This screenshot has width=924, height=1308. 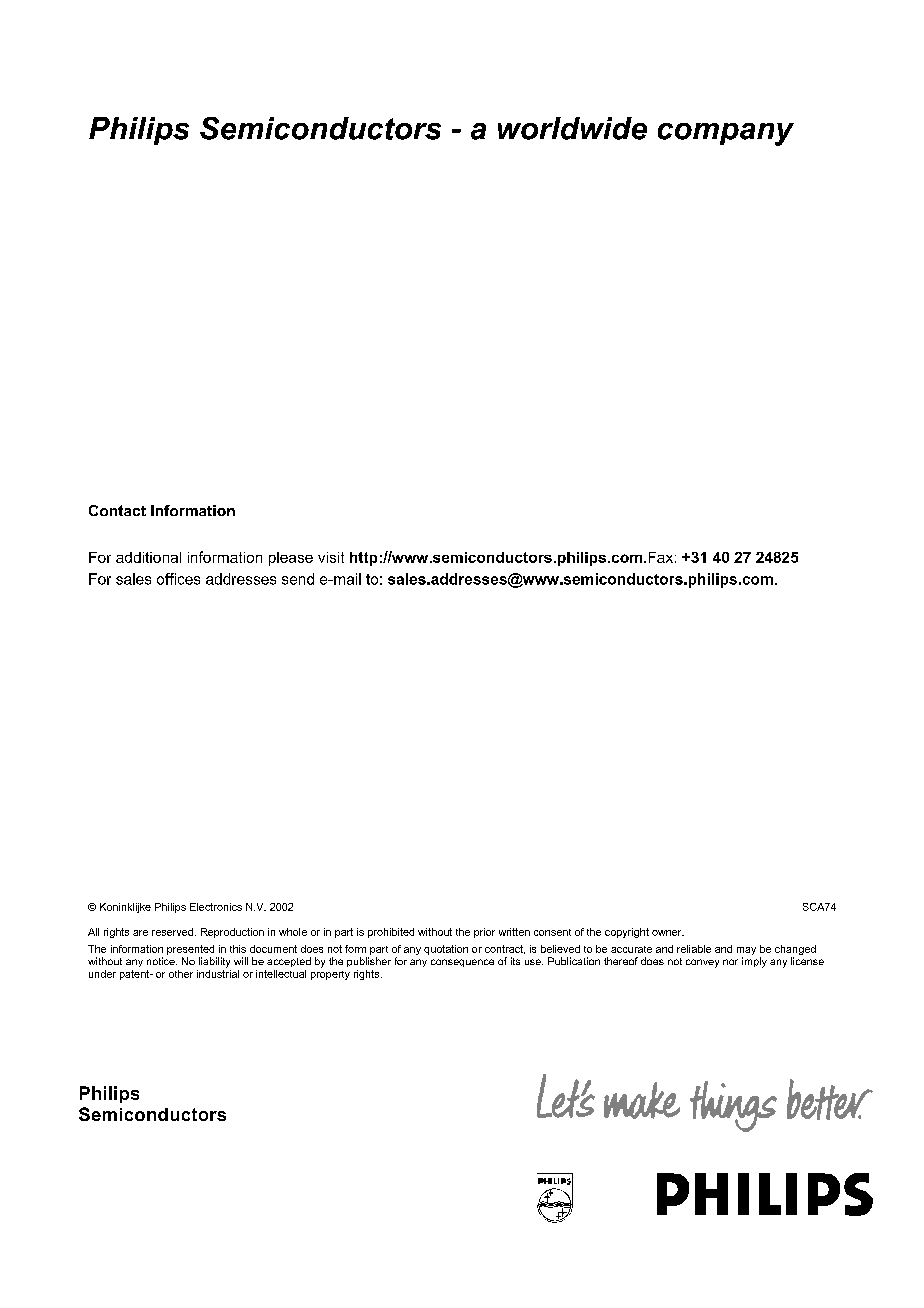 What do you see at coordinates (291, 559) in the screenshot?
I see `please` at bounding box center [291, 559].
